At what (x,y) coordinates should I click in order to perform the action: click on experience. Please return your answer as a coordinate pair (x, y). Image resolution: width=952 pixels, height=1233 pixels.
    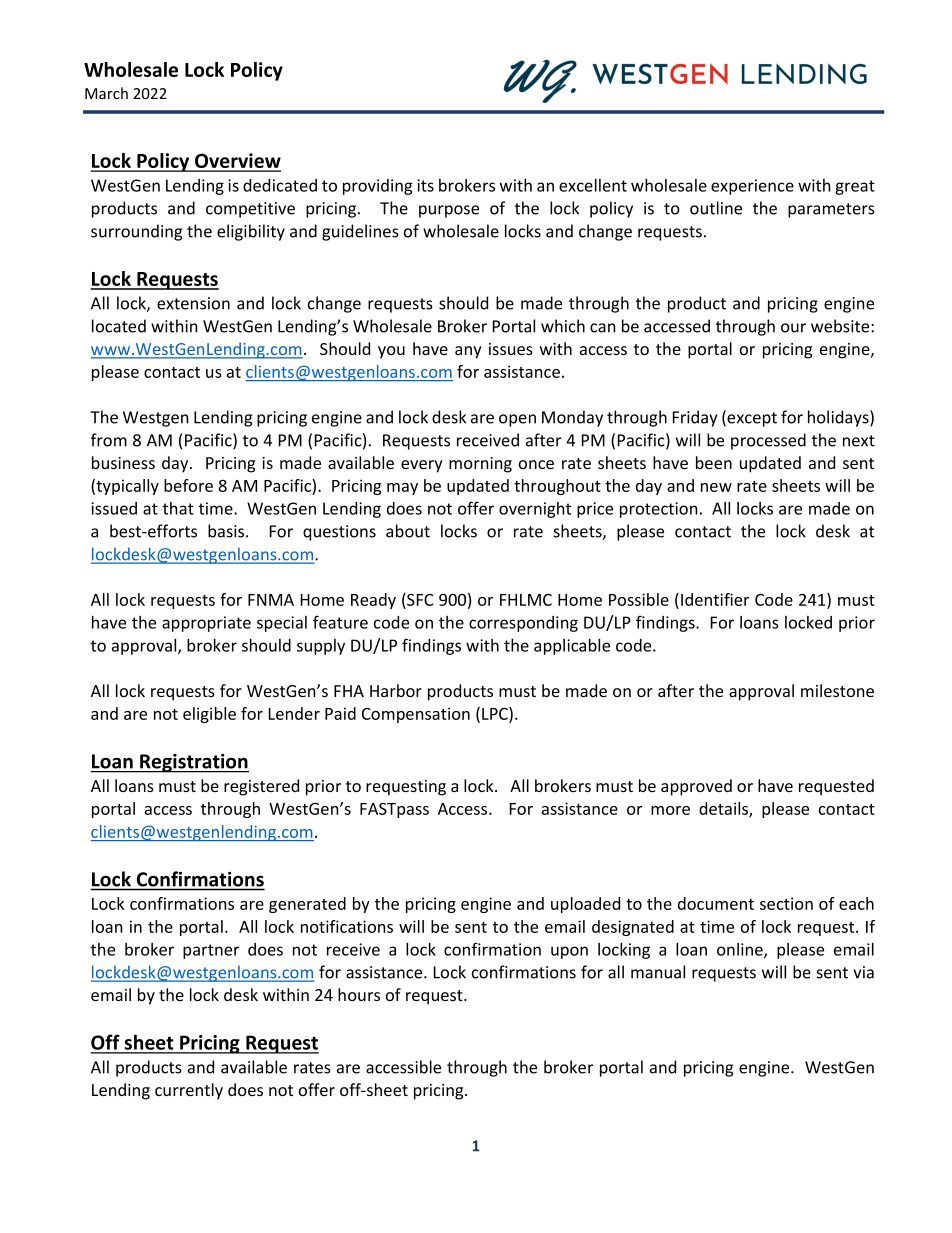
    Looking at the image, I should click on (752, 187).
